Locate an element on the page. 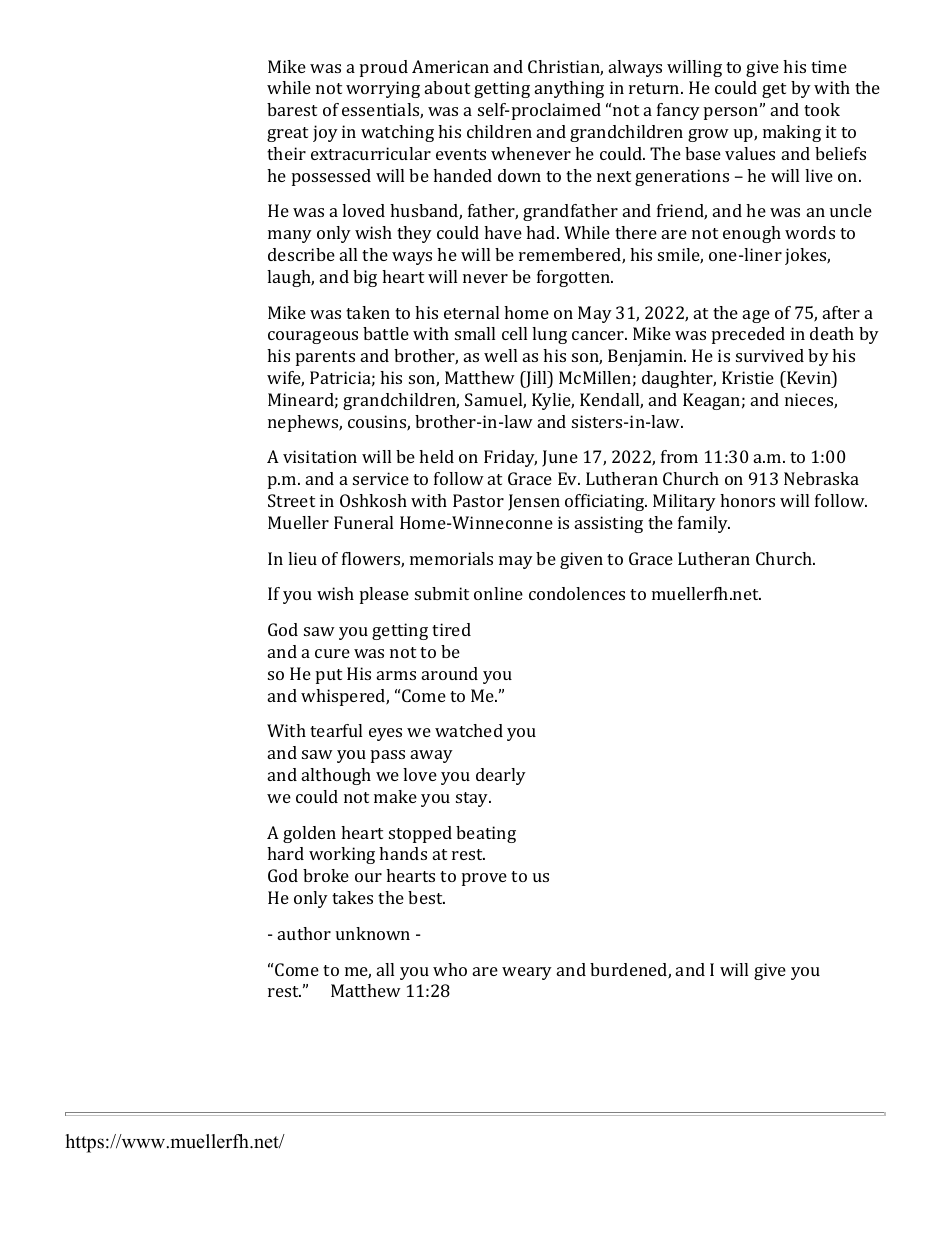 Image resolution: width=952 pixels, height=1233 pixels. anything is located at coordinates (569, 89).
